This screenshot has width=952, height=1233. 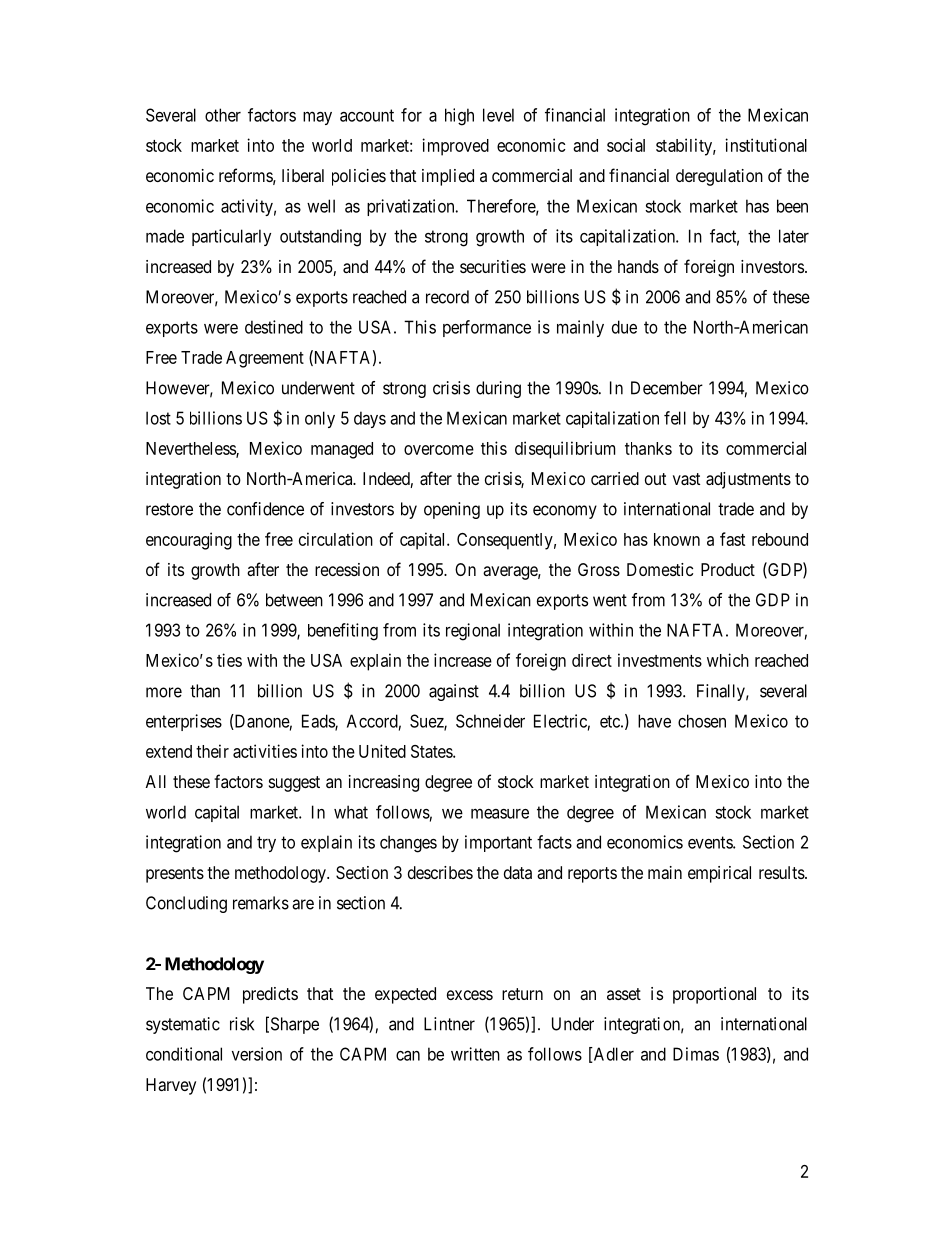 I want to click on improved, so click(x=455, y=147).
